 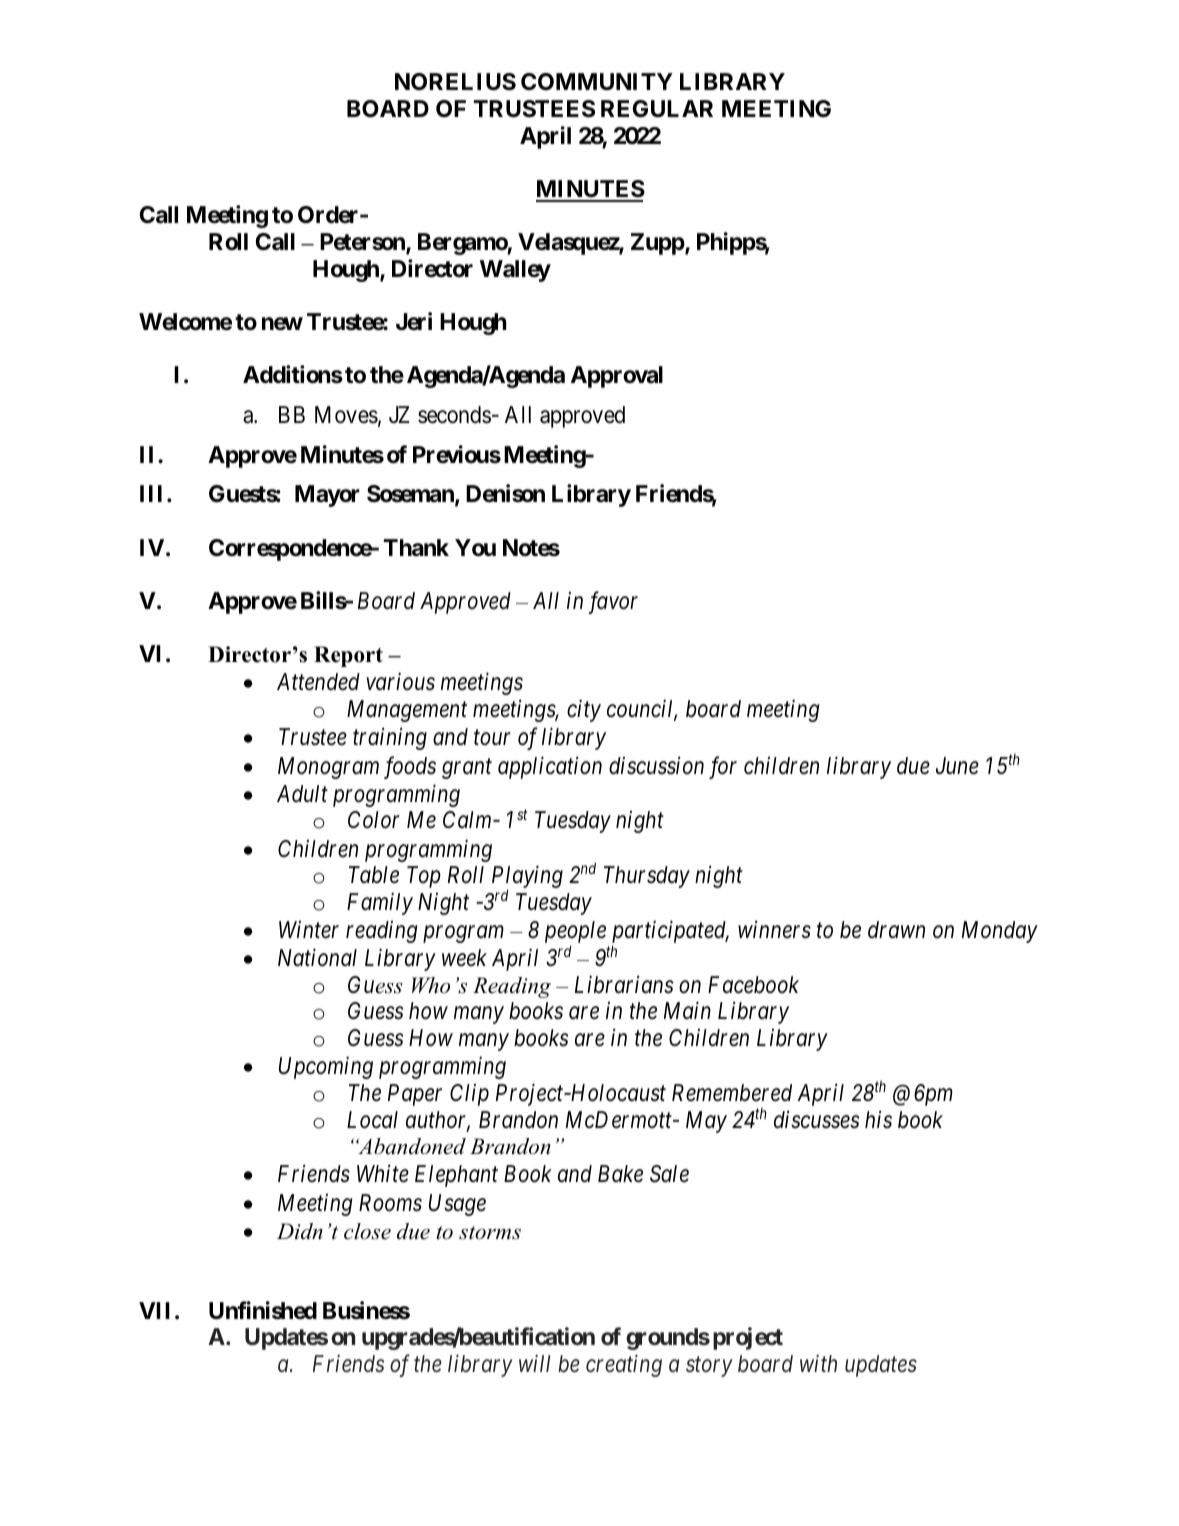 I want to click on Denison, so click(x=505, y=494).
